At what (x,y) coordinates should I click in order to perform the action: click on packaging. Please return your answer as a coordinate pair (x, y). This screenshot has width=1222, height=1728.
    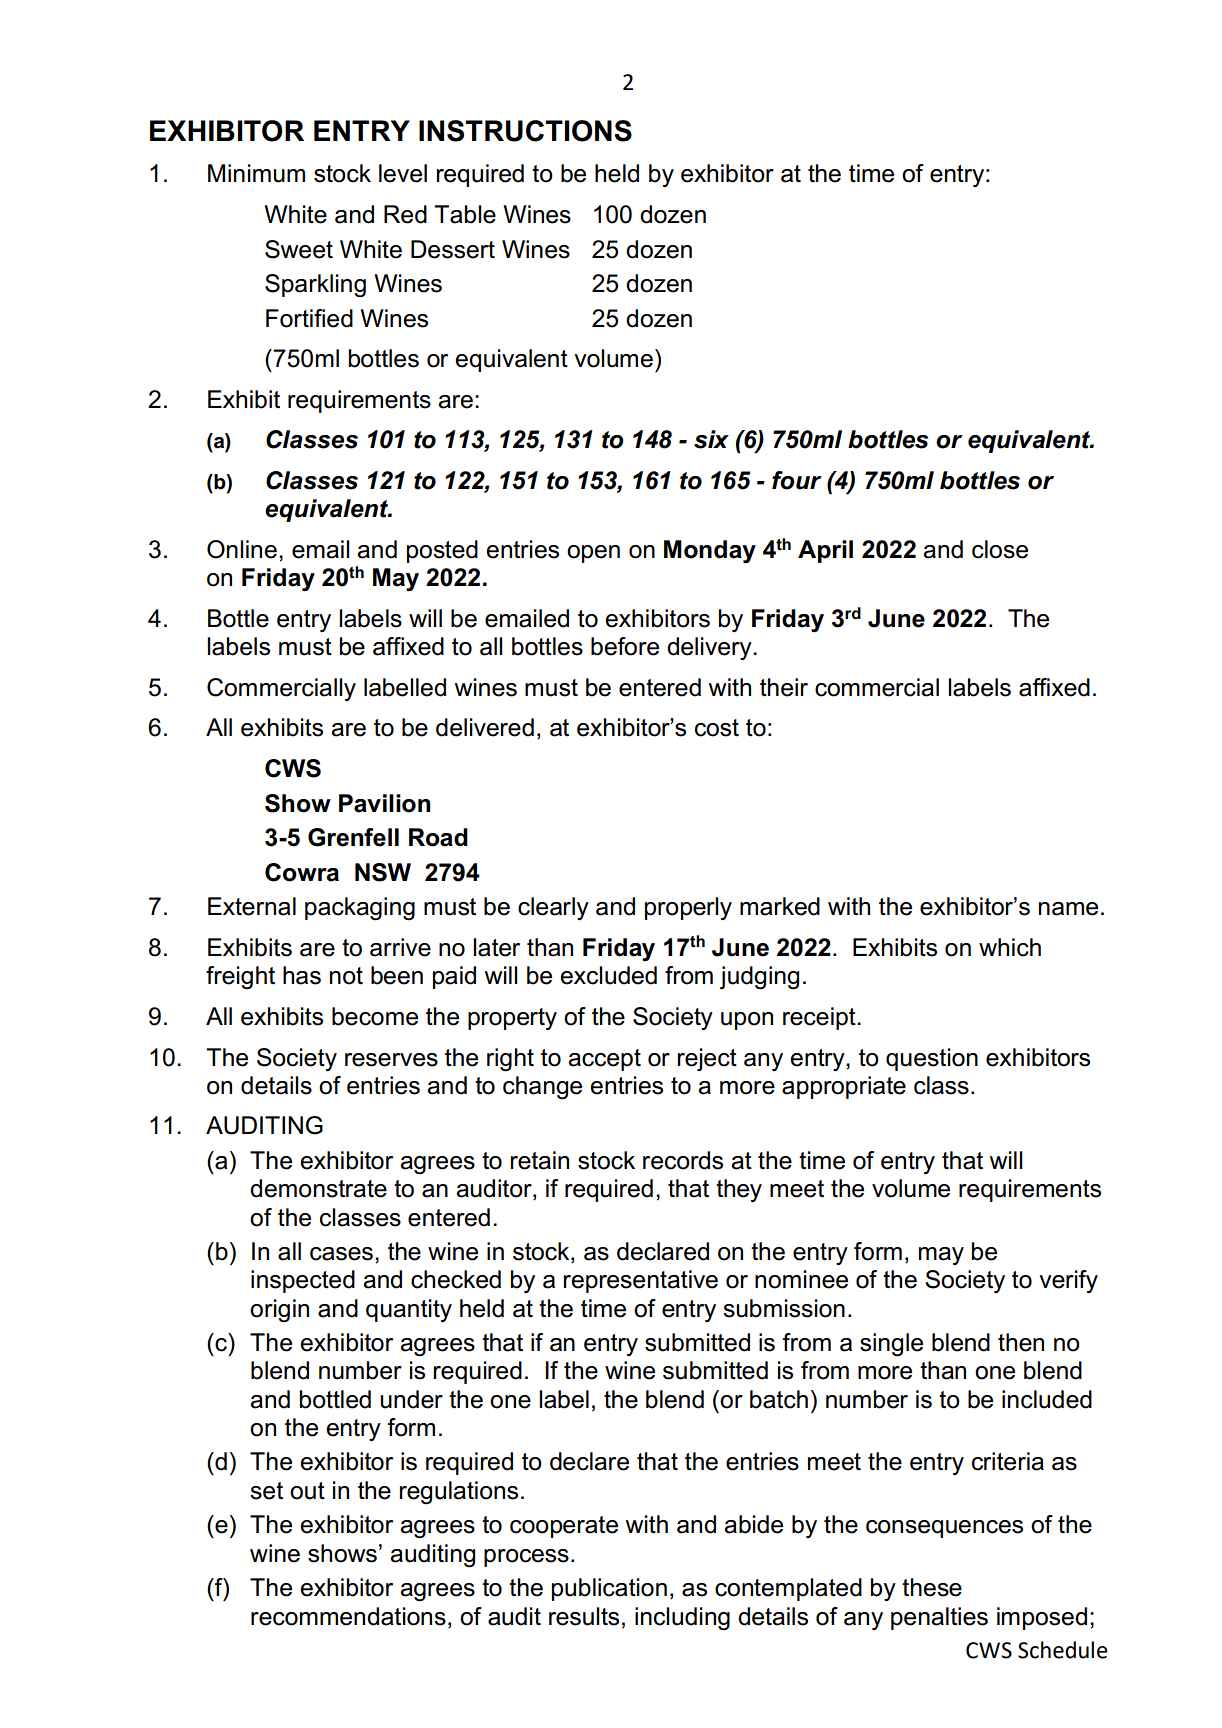
    Looking at the image, I should click on (360, 909).
